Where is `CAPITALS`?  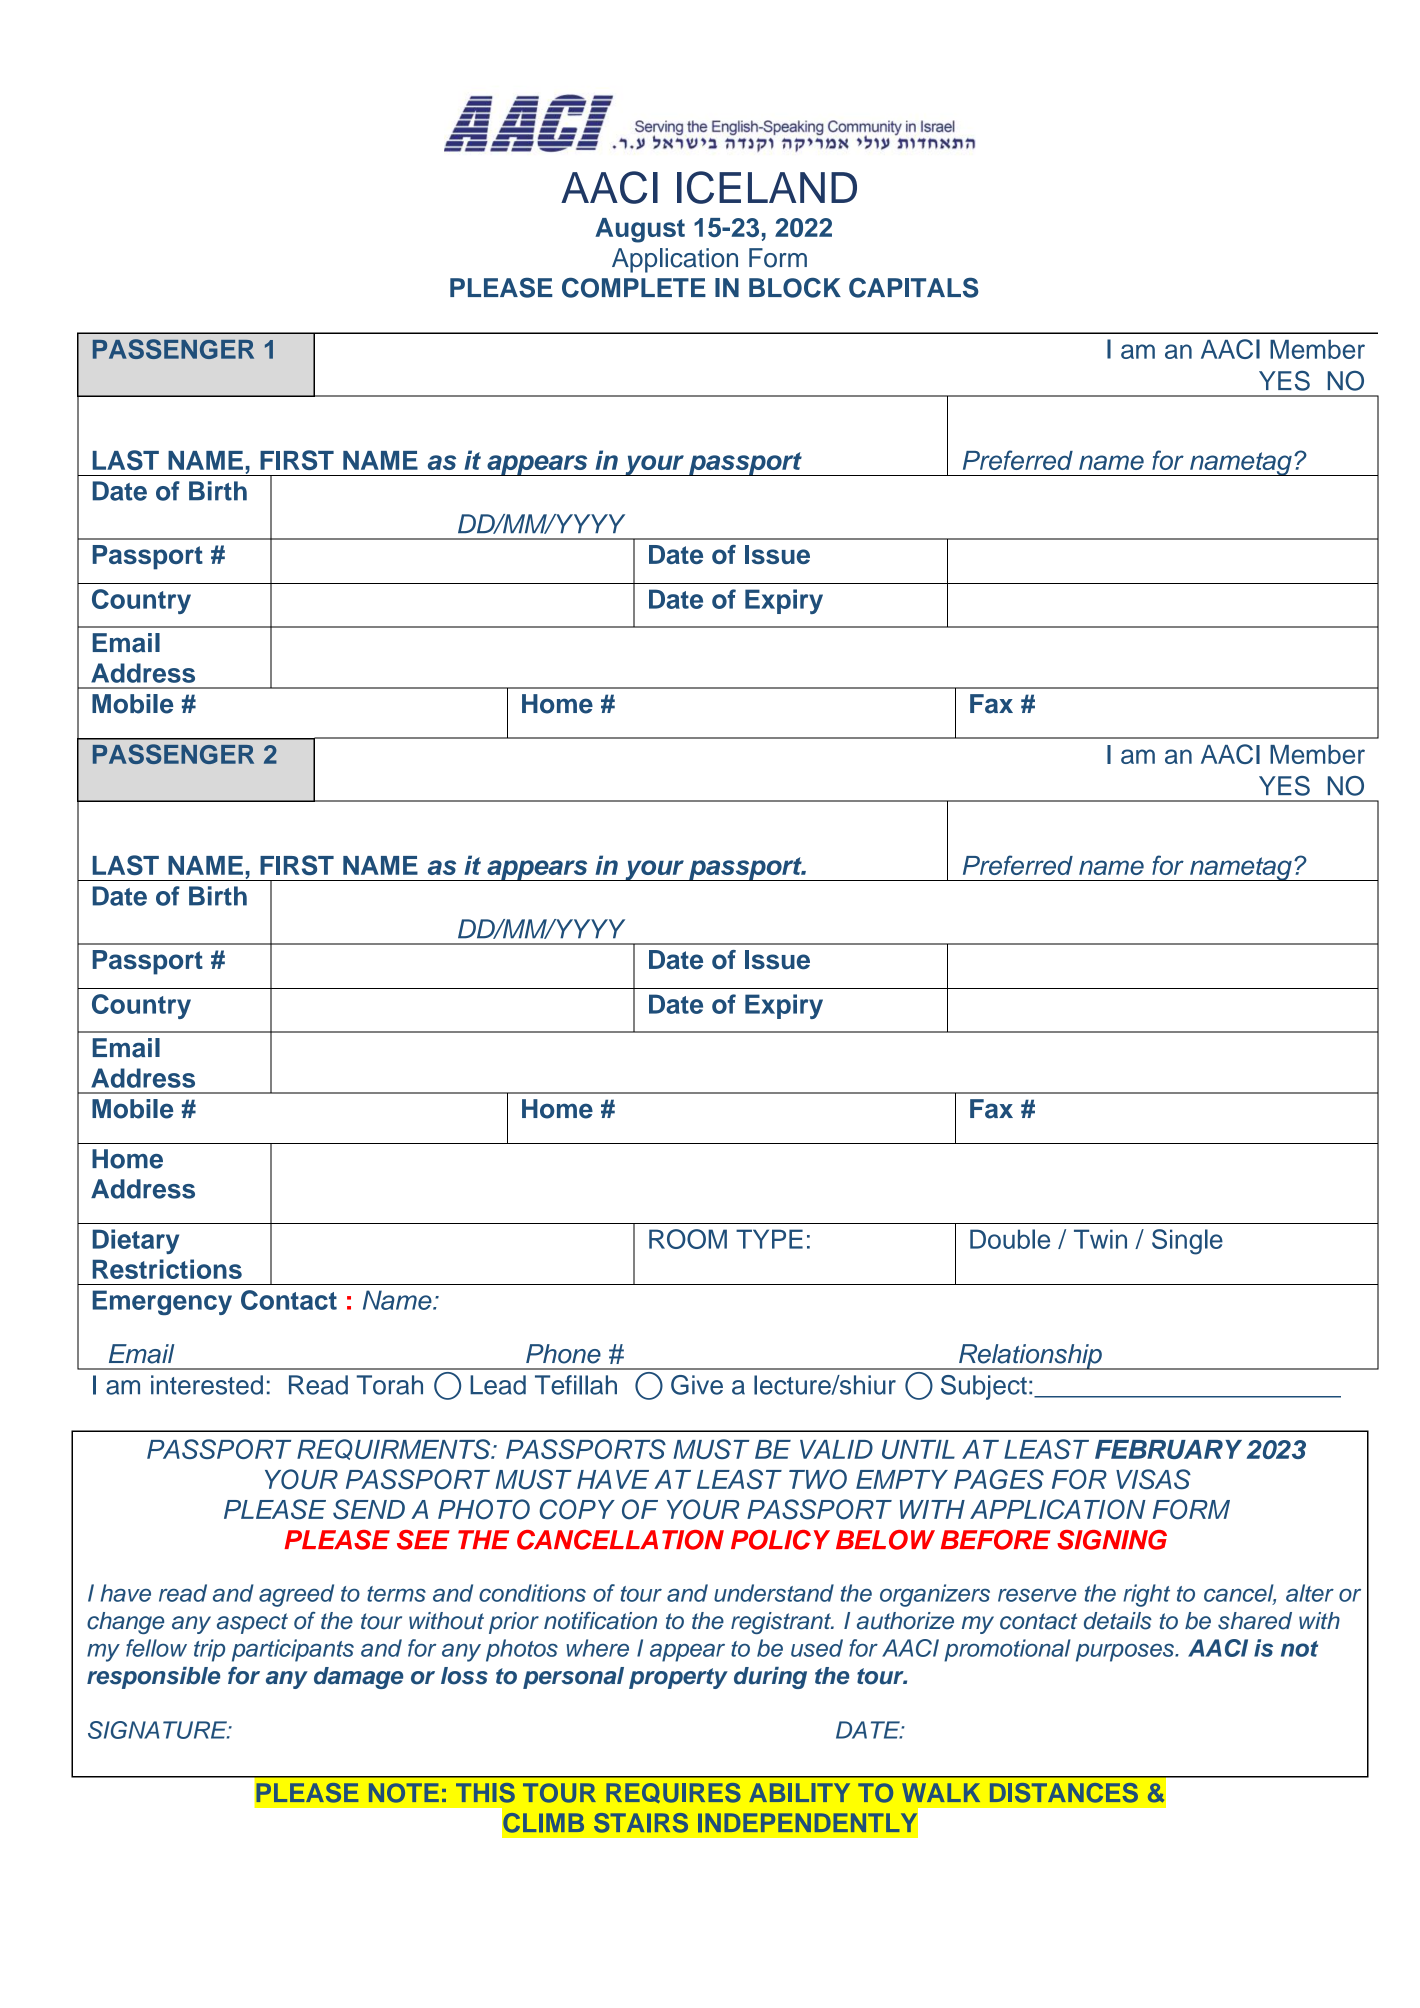 CAPITALS is located at coordinates (914, 287).
